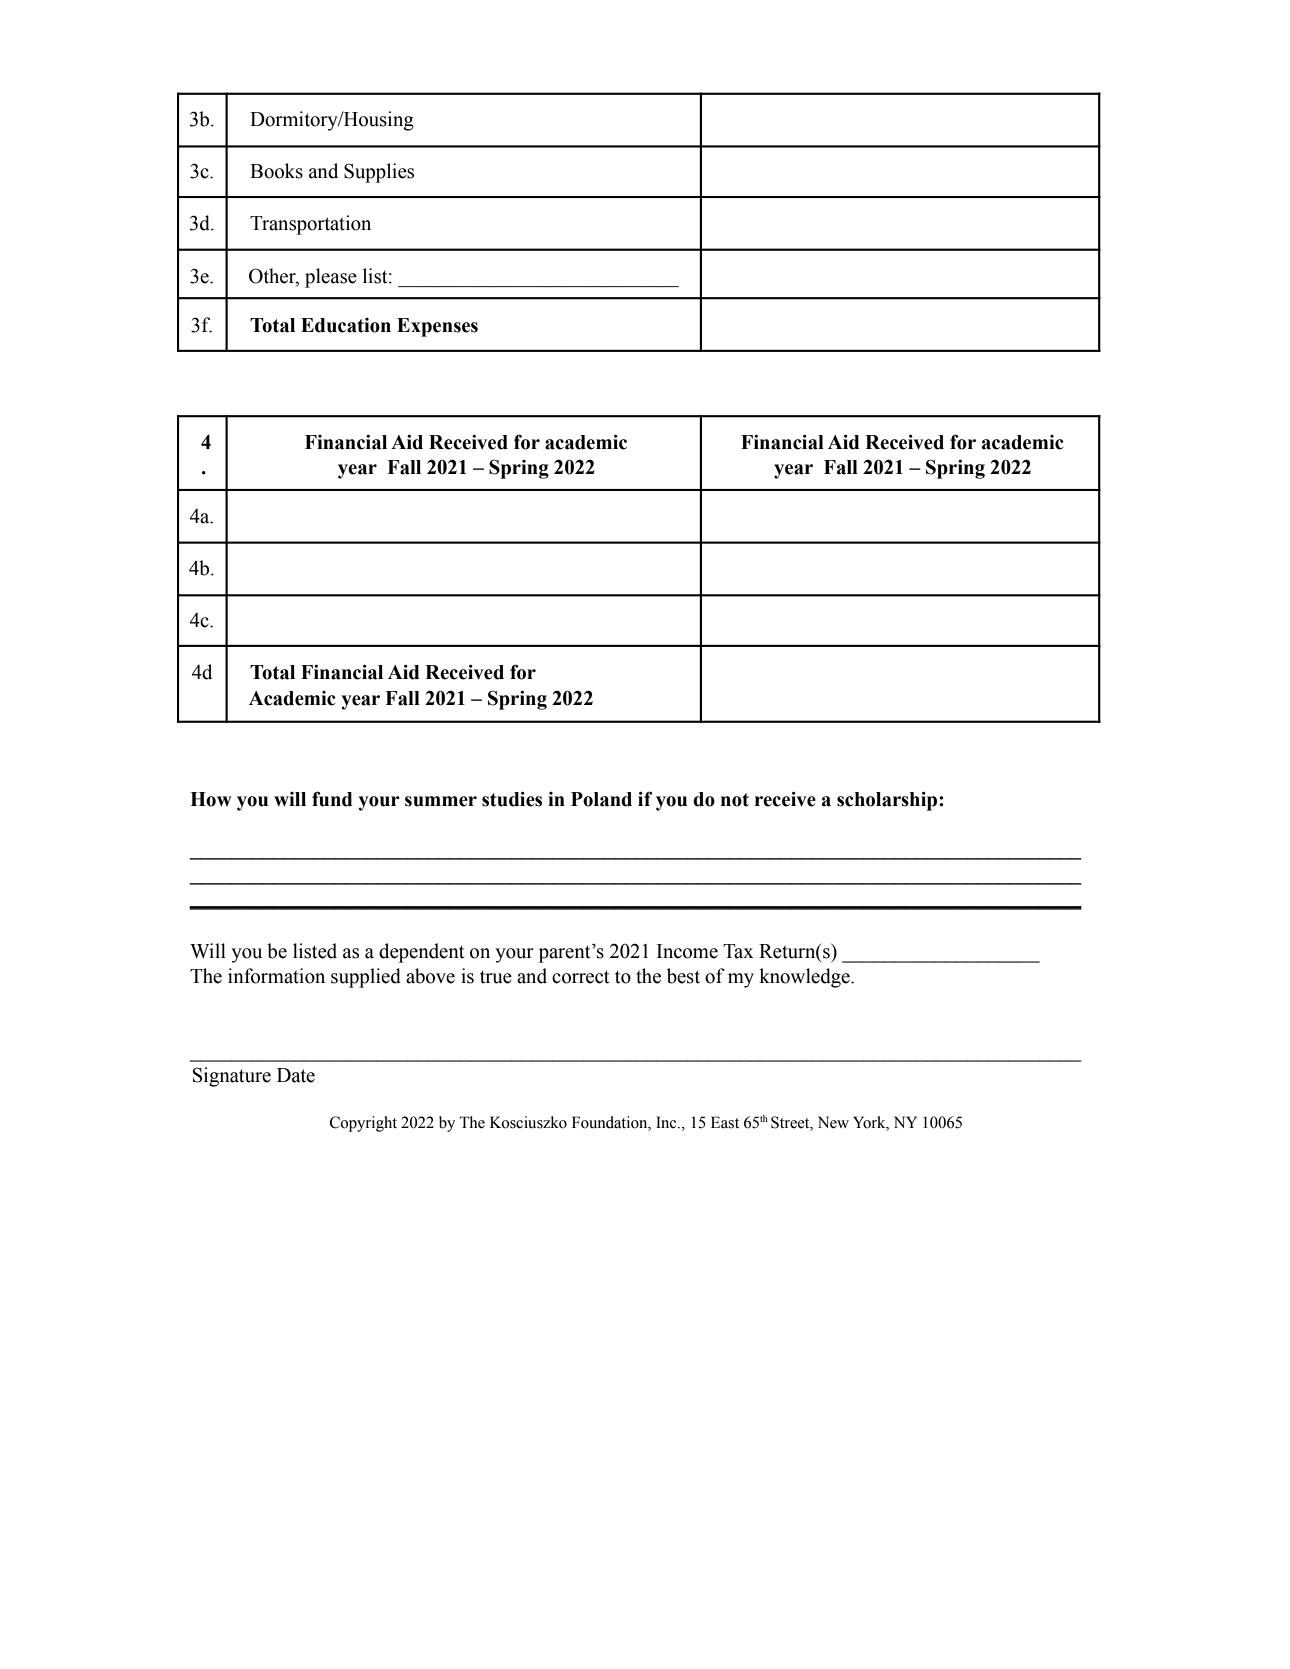  What do you see at coordinates (310, 225) in the document?
I see `Transportation` at bounding box center [310, 225].
